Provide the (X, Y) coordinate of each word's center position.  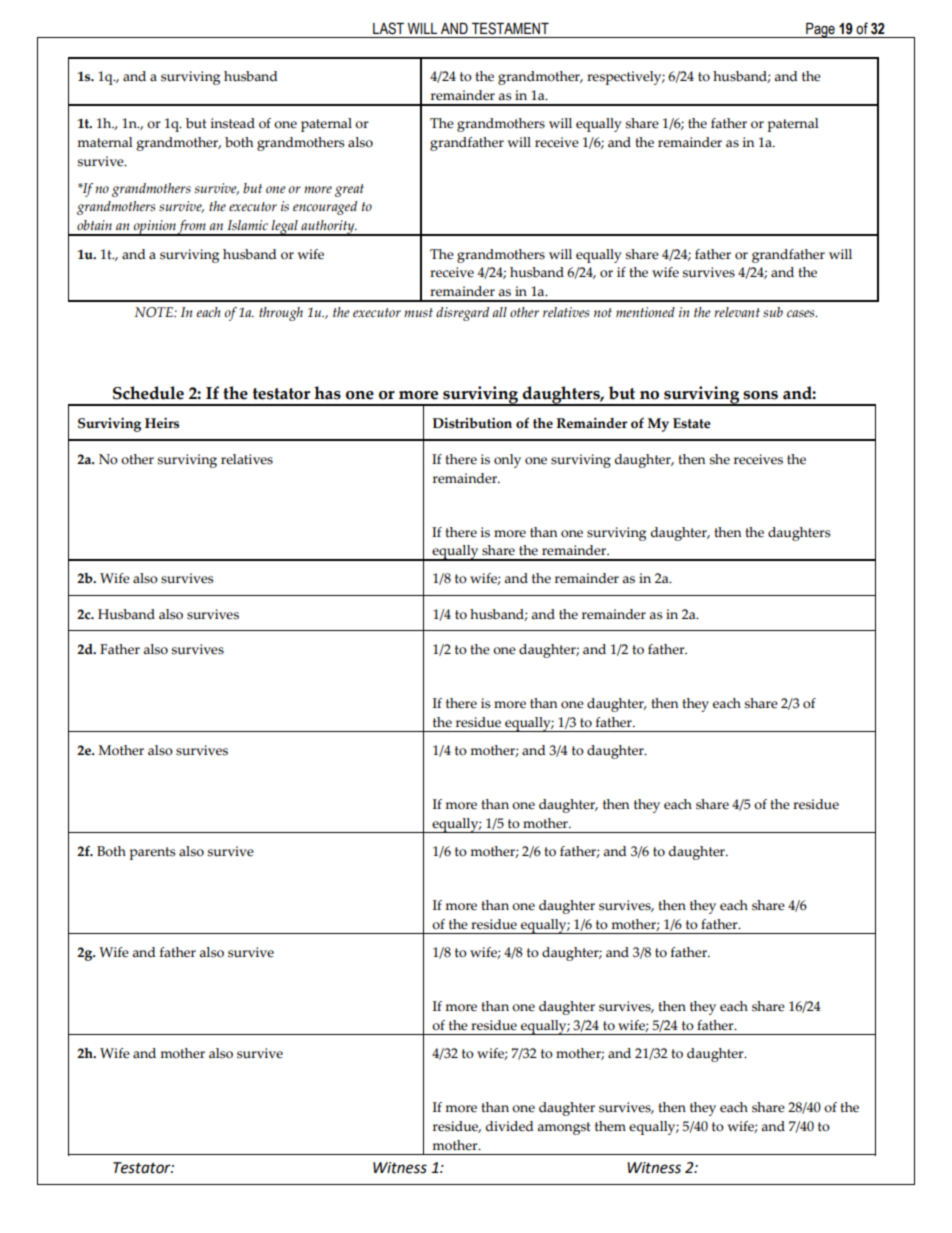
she (719, 459)
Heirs (162, 423)
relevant (737, 312)
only (507, 461)
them (610, 1126)
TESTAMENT (510, 28)
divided (510, 1126)
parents (152, 853)
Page (820, 30)
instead (233, 123)
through (281, 314)
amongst (564, 1128)
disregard (462, 314)
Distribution (472, 423)
